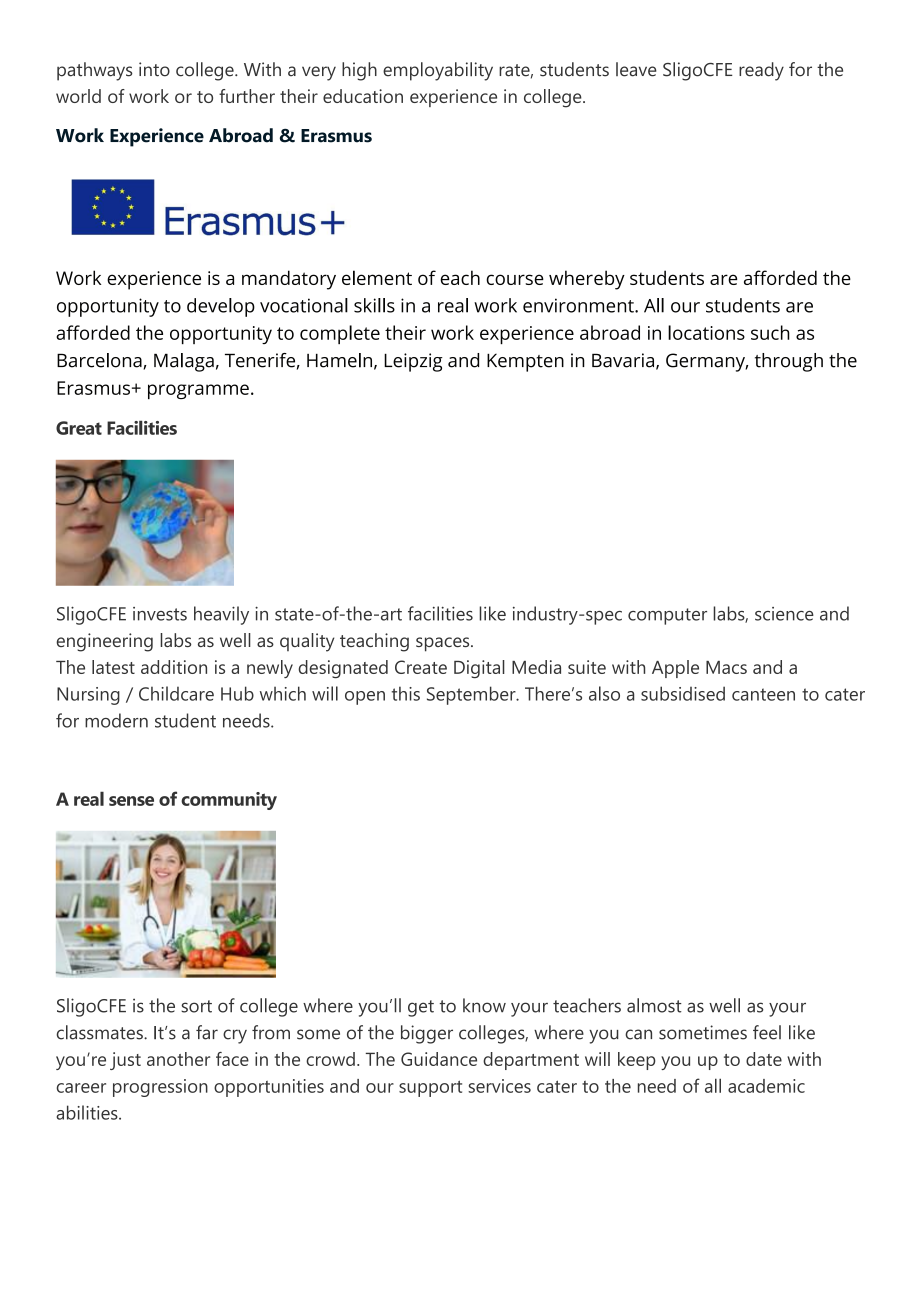 The image size is (924, 1308). What do you see at coordinates (761, 71) in the screenshot?
I see `ready` at bounding box center [761, 71].
